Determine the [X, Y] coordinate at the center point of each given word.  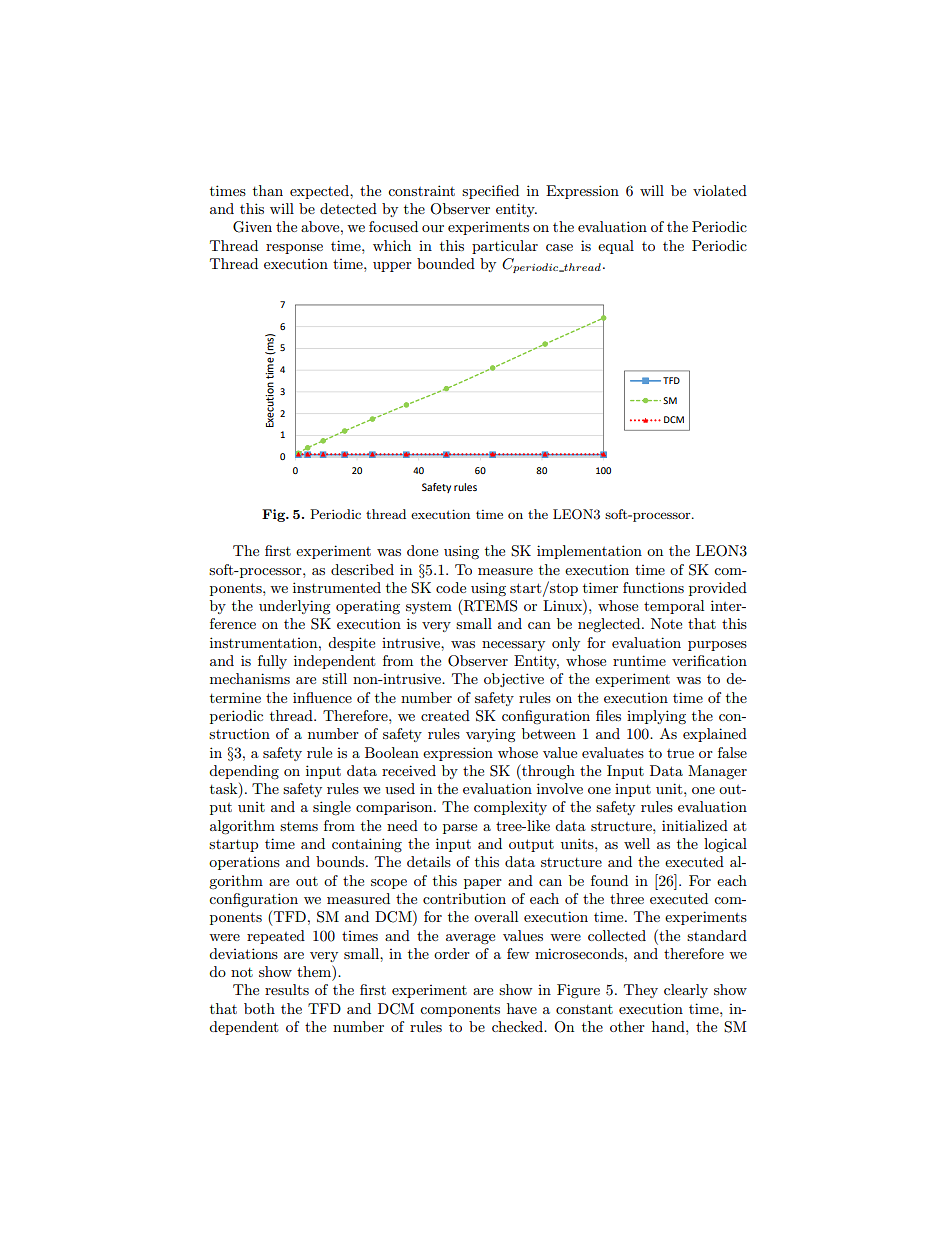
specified [490, 192]
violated [720, 190]
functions [653, 587]
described [362, 569]
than [268, 190]
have [522, 1008]
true [680, 753]
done [422, 550]
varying [491, 735]
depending [244, 772]
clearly [686, 991]
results [287, 989]
